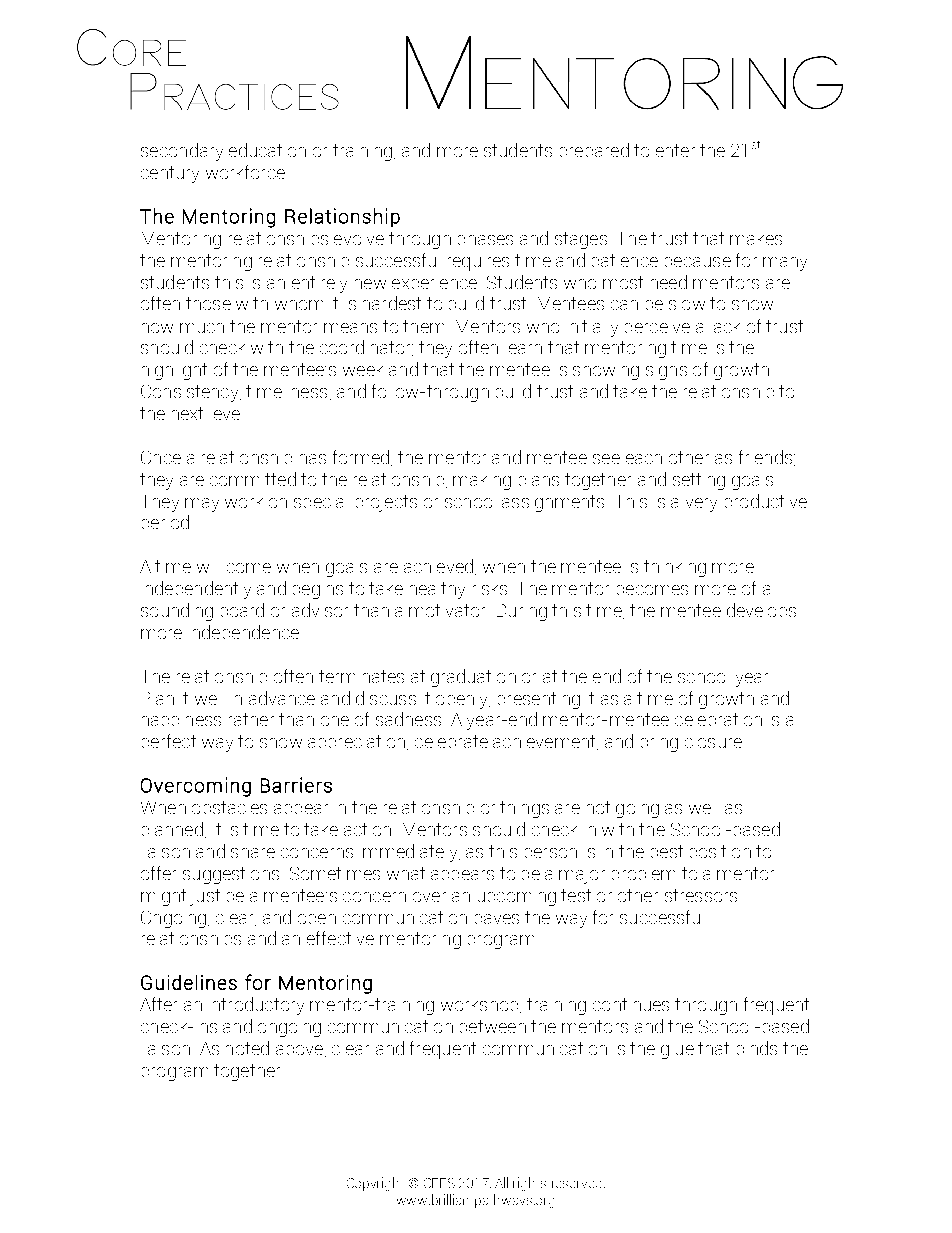  Describe the element at coordinates (485, 240) in the screenshot. I see `phases` at that location.
